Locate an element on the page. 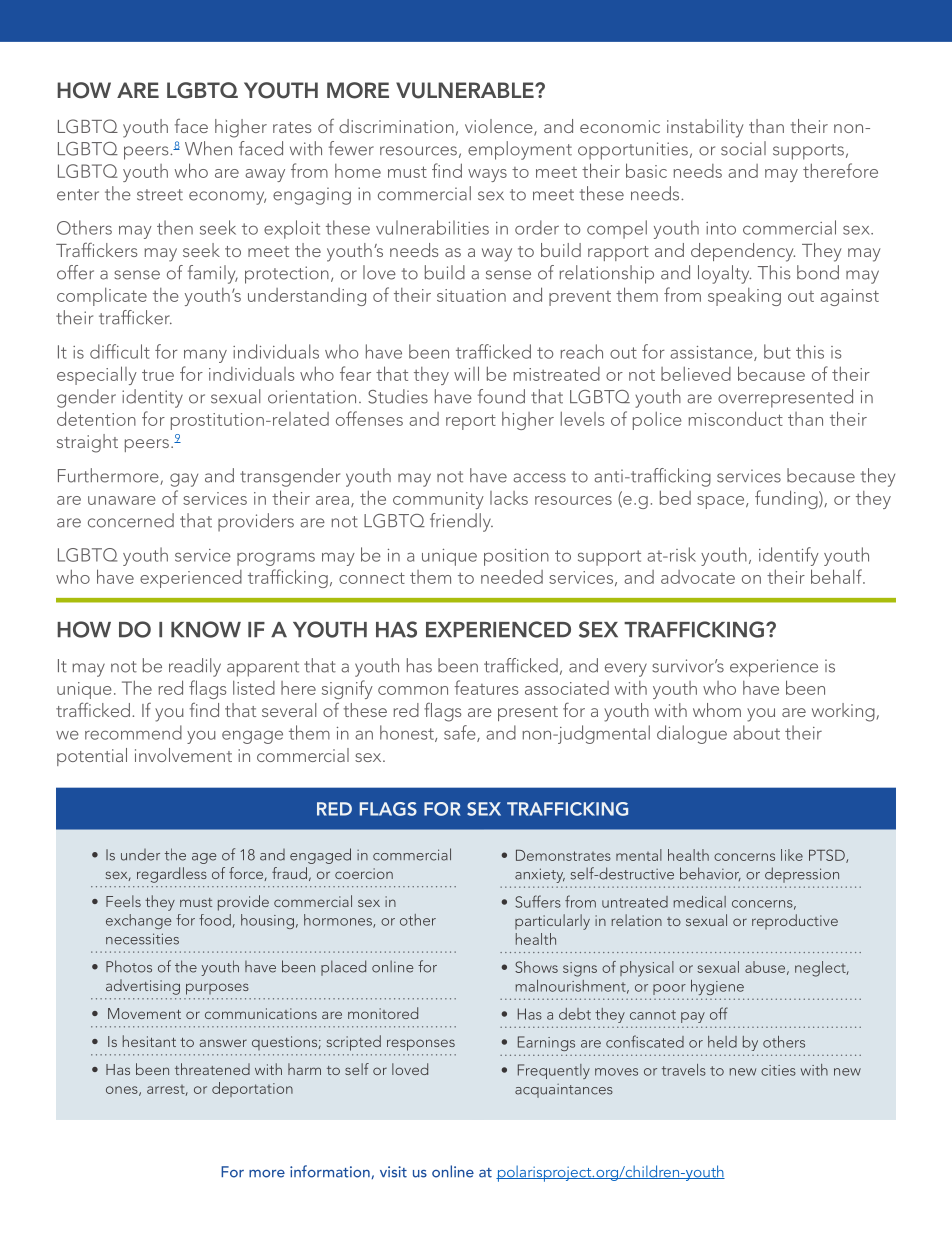  safe is located at coordinates (461, 733).
